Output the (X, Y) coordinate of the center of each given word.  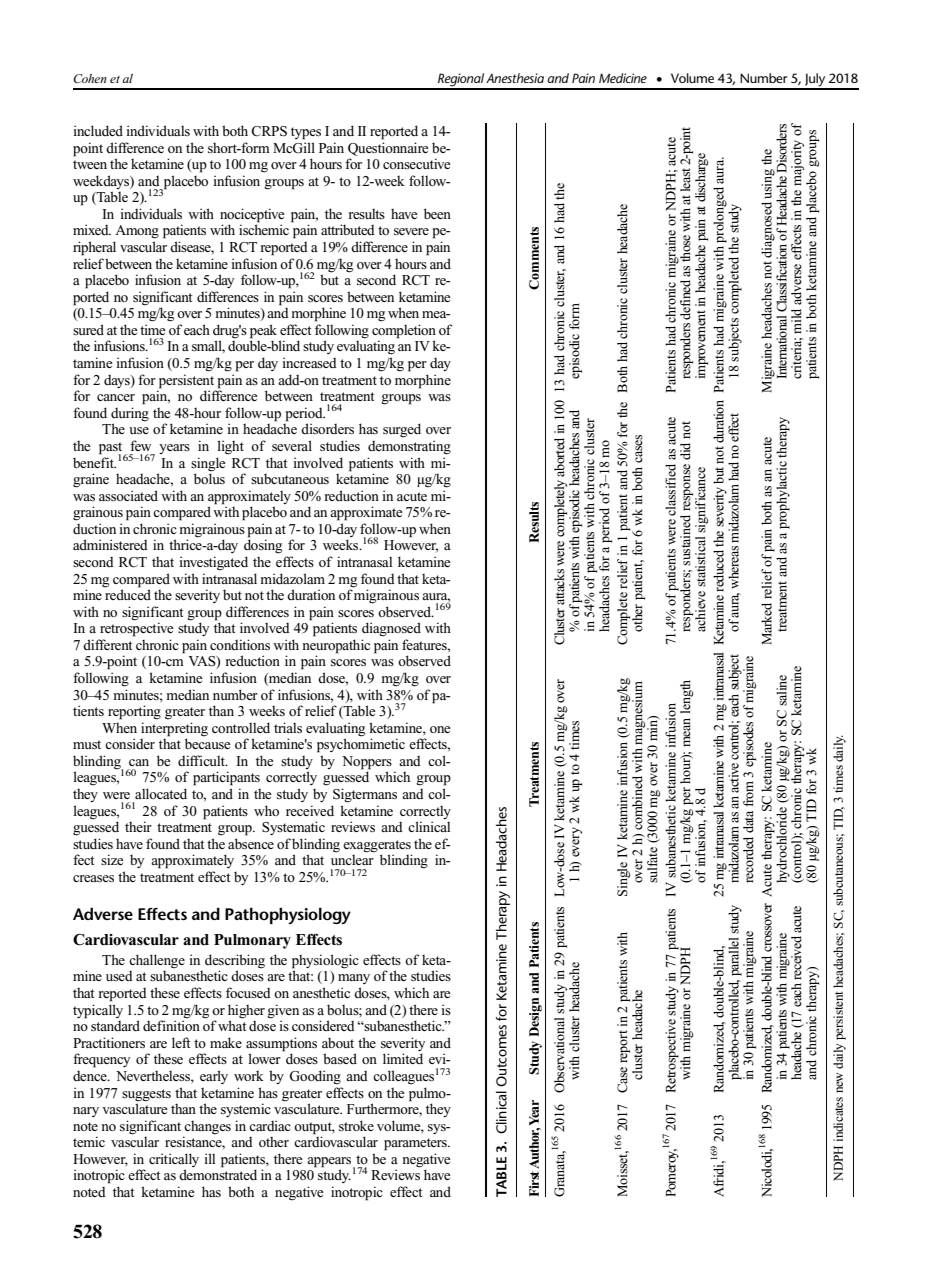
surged (402, 430)
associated (128, 495)
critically (174, 1161)
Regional (461, 81)
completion (404, 332)
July (815, 81)
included (98, 130)
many (354, 979)
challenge (157, 962)
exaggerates (377, 847)
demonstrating (409, 447)
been (437, 213)
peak (263, 332)
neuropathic (336, 647)
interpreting (174, 729)
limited (403, 1058)
